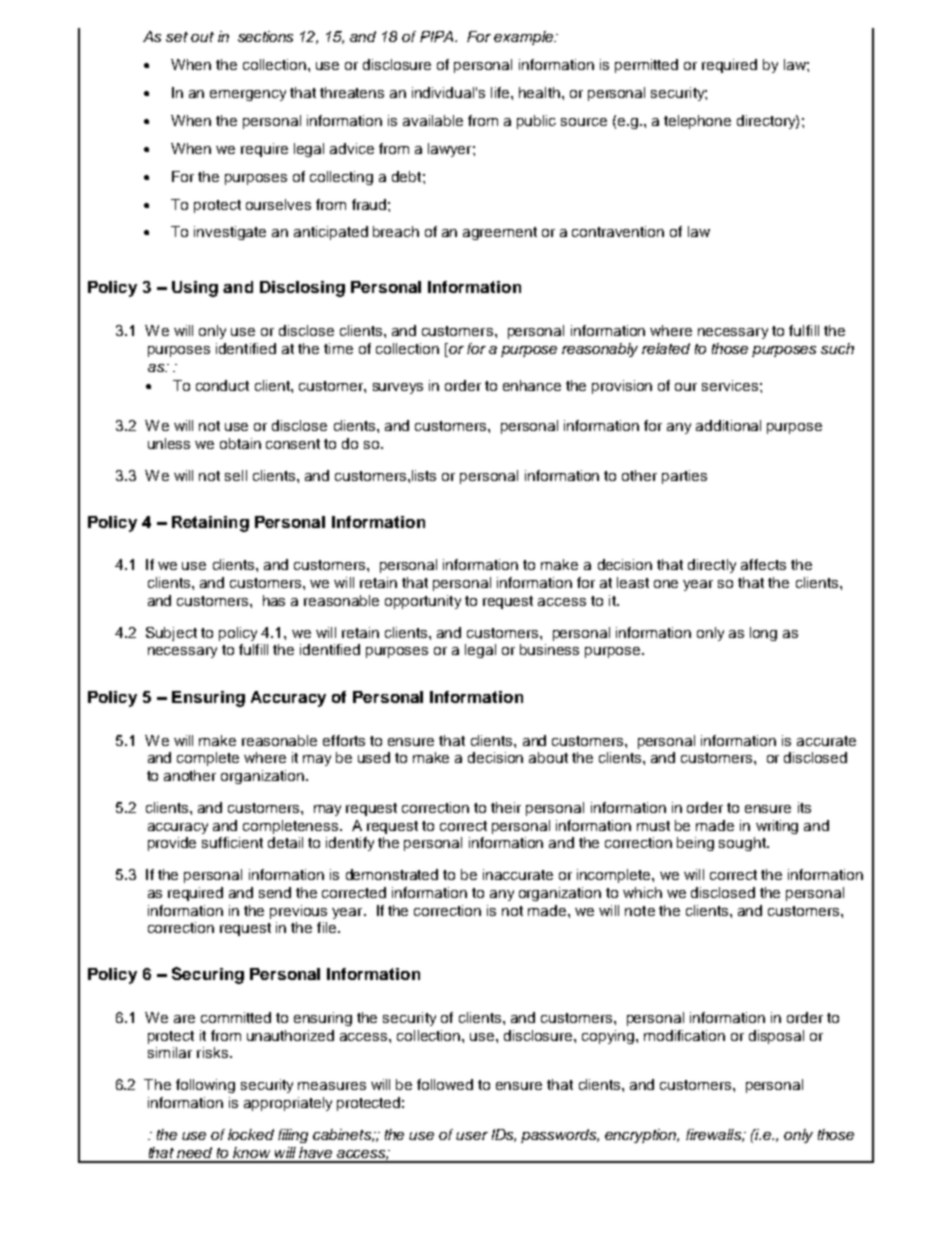  I want to click on user, so click(472, 1136).
